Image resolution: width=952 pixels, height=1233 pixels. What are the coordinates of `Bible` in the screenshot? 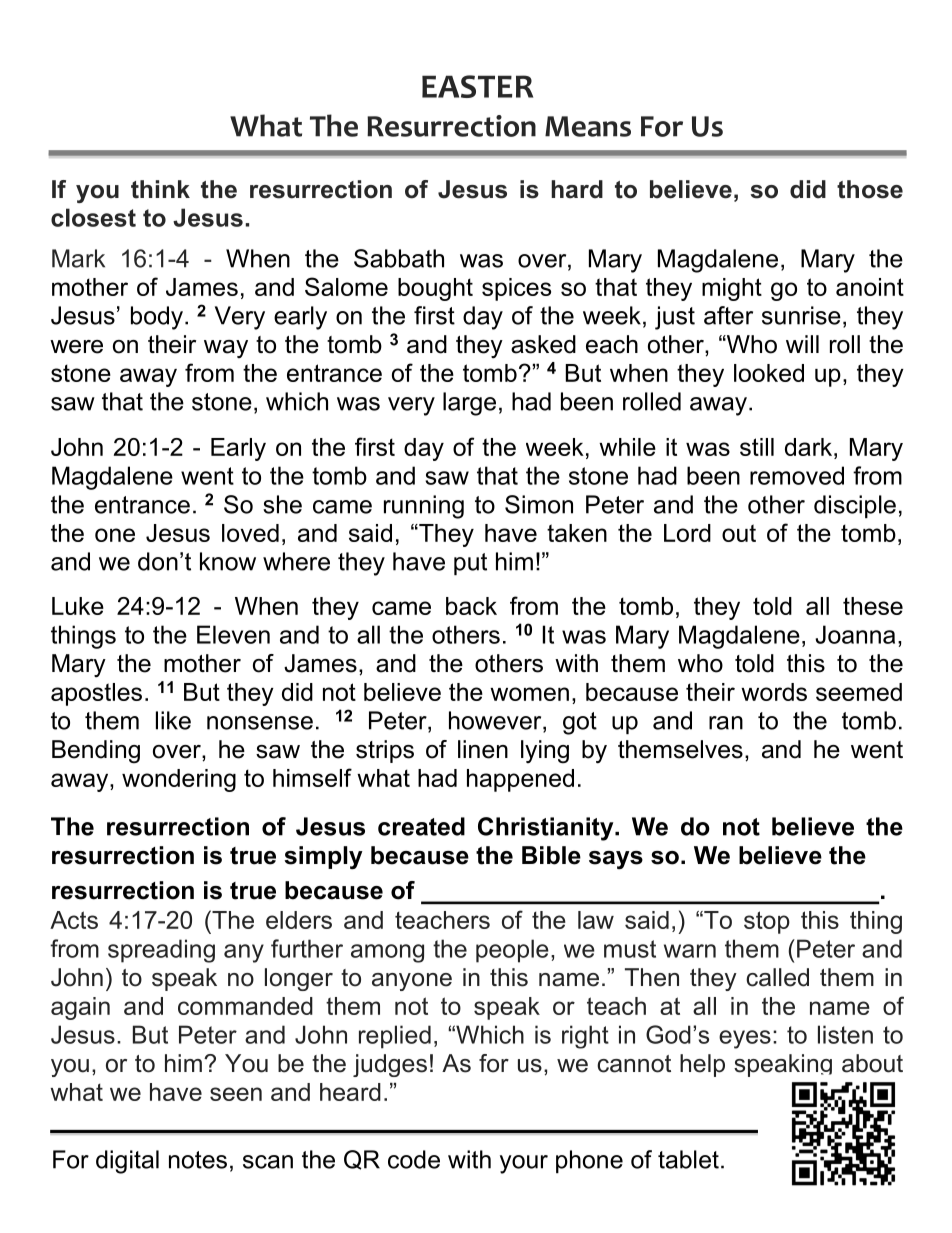 It's located at (551, 855).
